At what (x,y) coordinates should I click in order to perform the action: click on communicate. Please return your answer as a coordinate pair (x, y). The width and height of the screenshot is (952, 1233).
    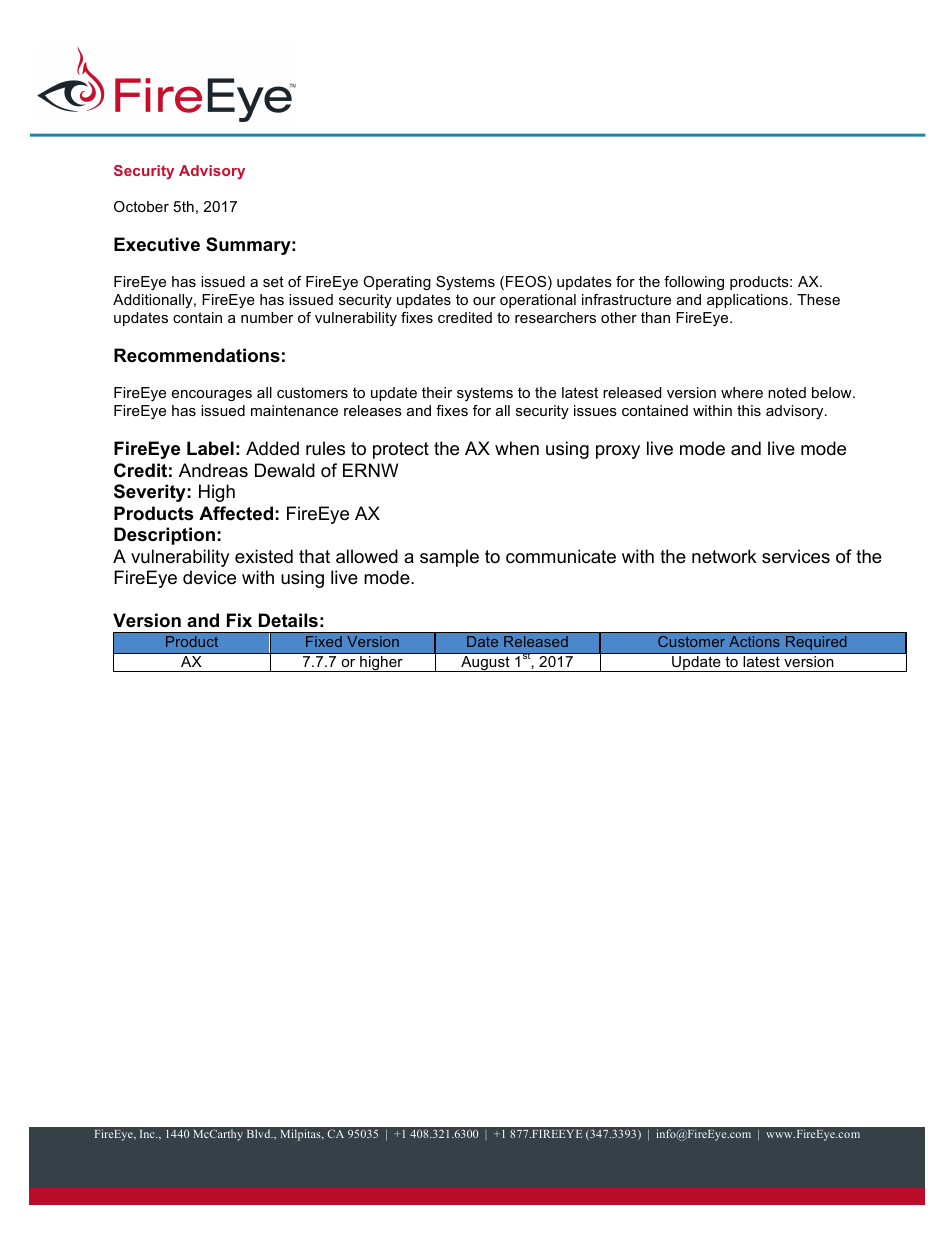
    Looking at the image, I should click on (561, 556).
